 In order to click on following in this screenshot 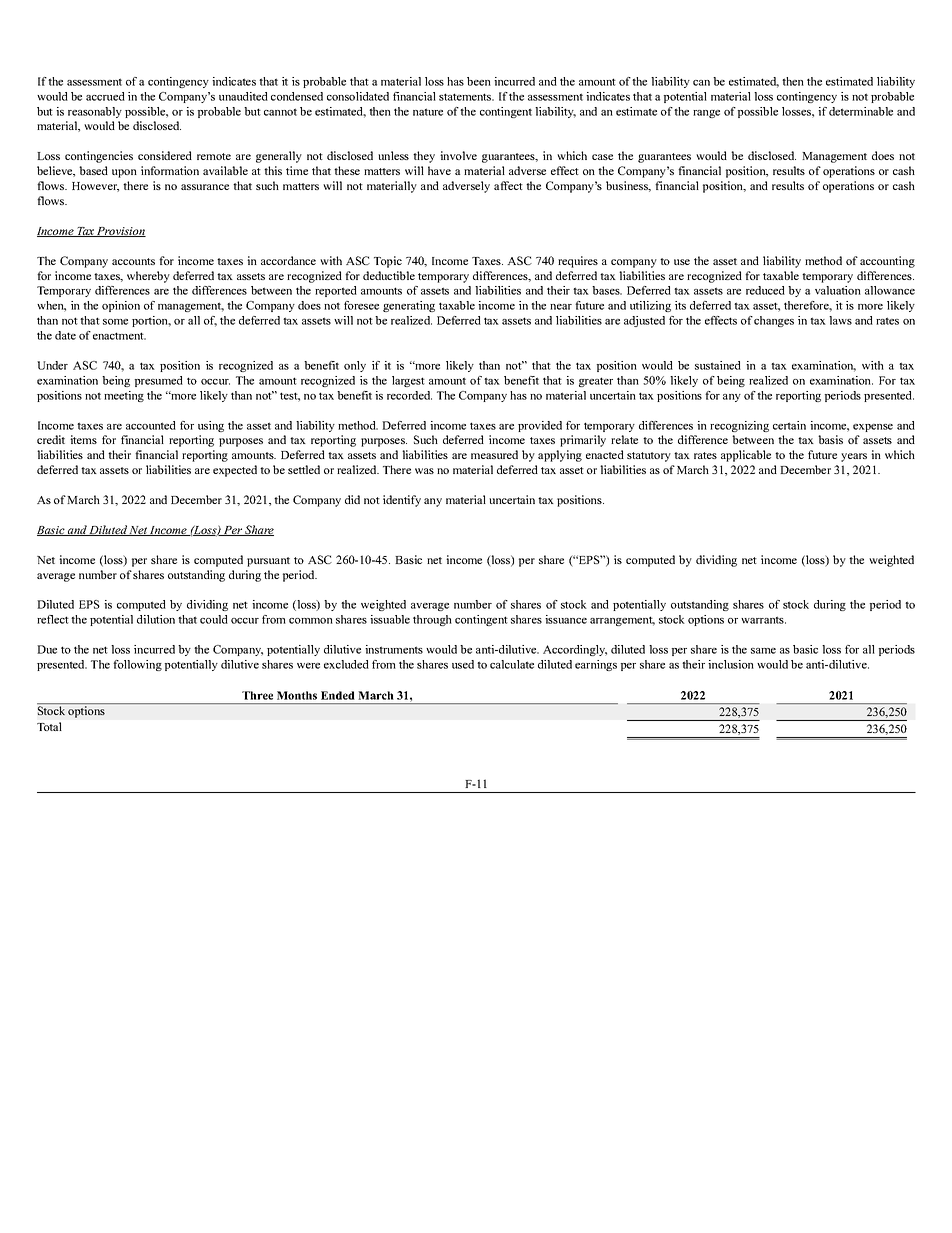, I will do `click(137, 665)`.
